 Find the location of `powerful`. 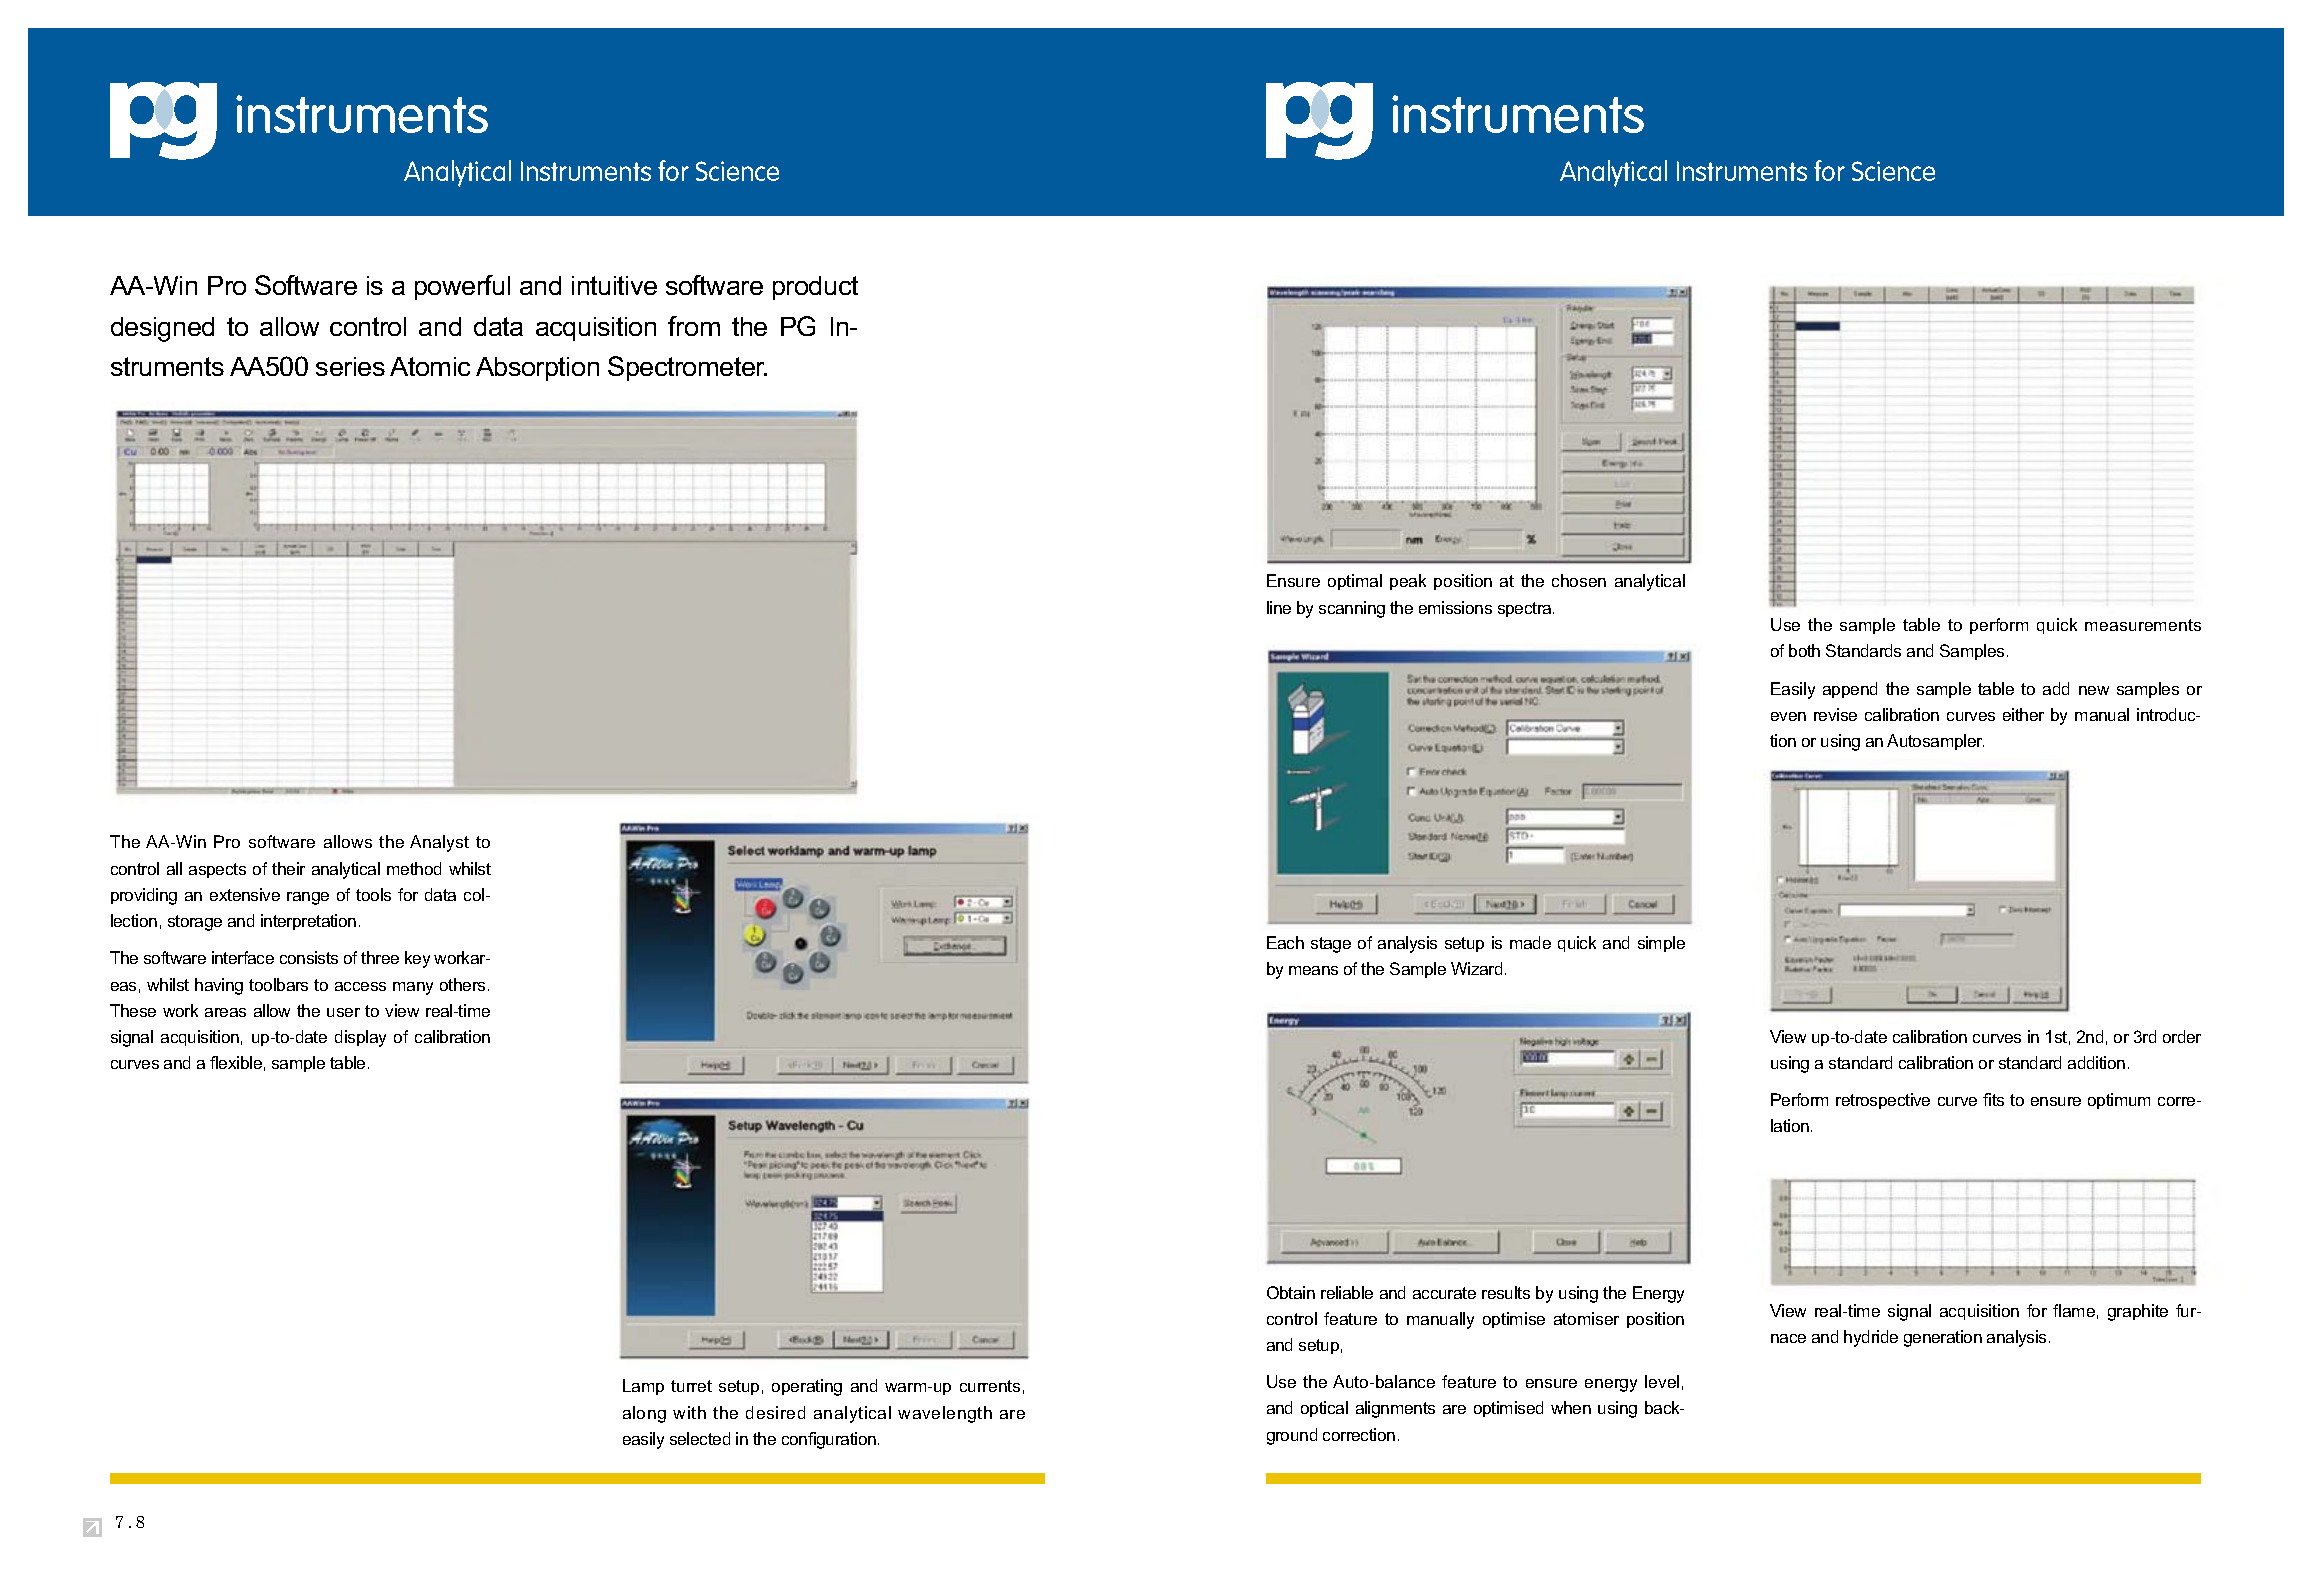

powerful is located at coordinates (462, 287).
